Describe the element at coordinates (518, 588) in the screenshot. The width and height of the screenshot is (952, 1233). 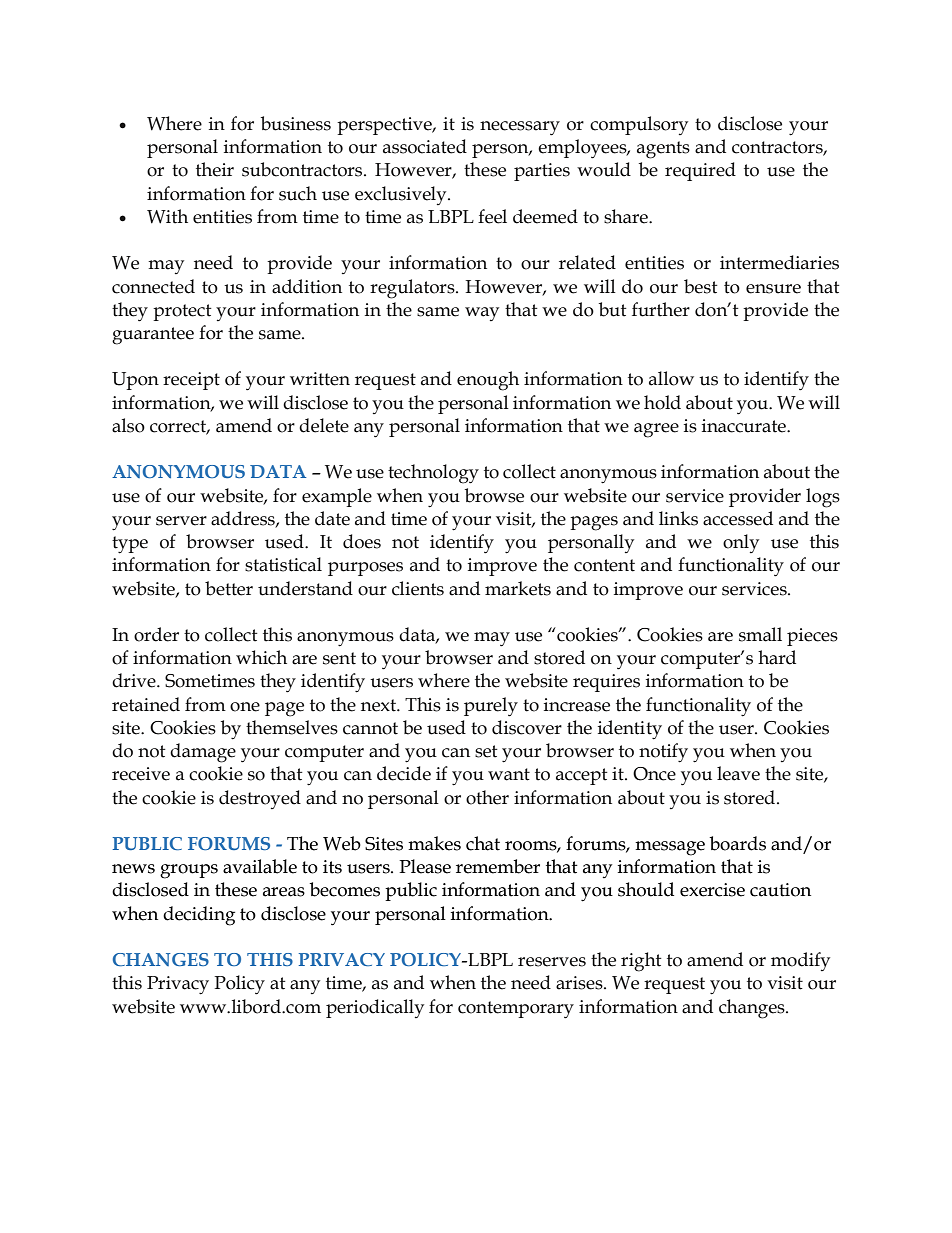
I see `markets` at that location.
